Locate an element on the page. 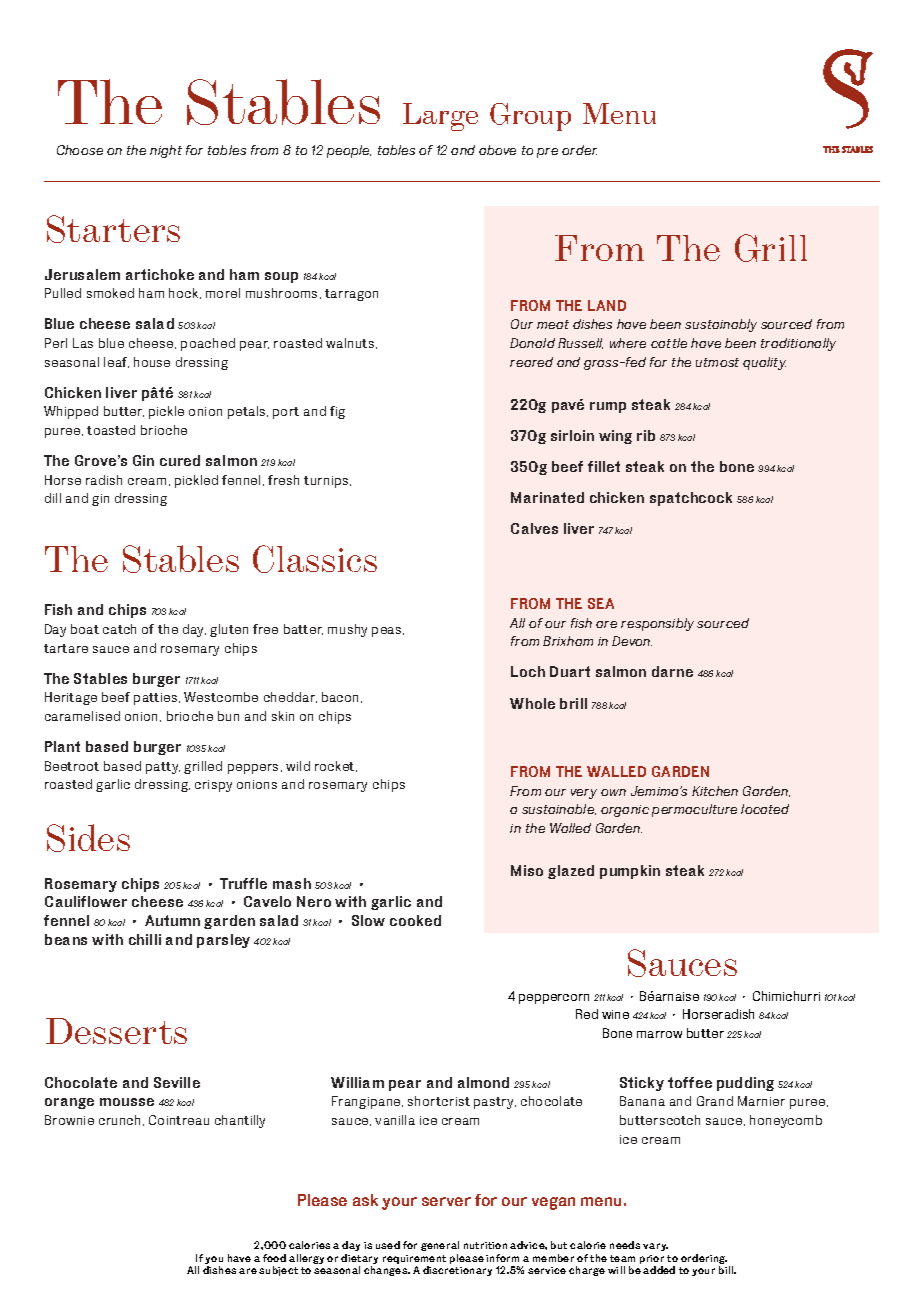 Image resolution: width=924 pixels, height=1308 pixels. pre is located at coordinates (547, 153).
